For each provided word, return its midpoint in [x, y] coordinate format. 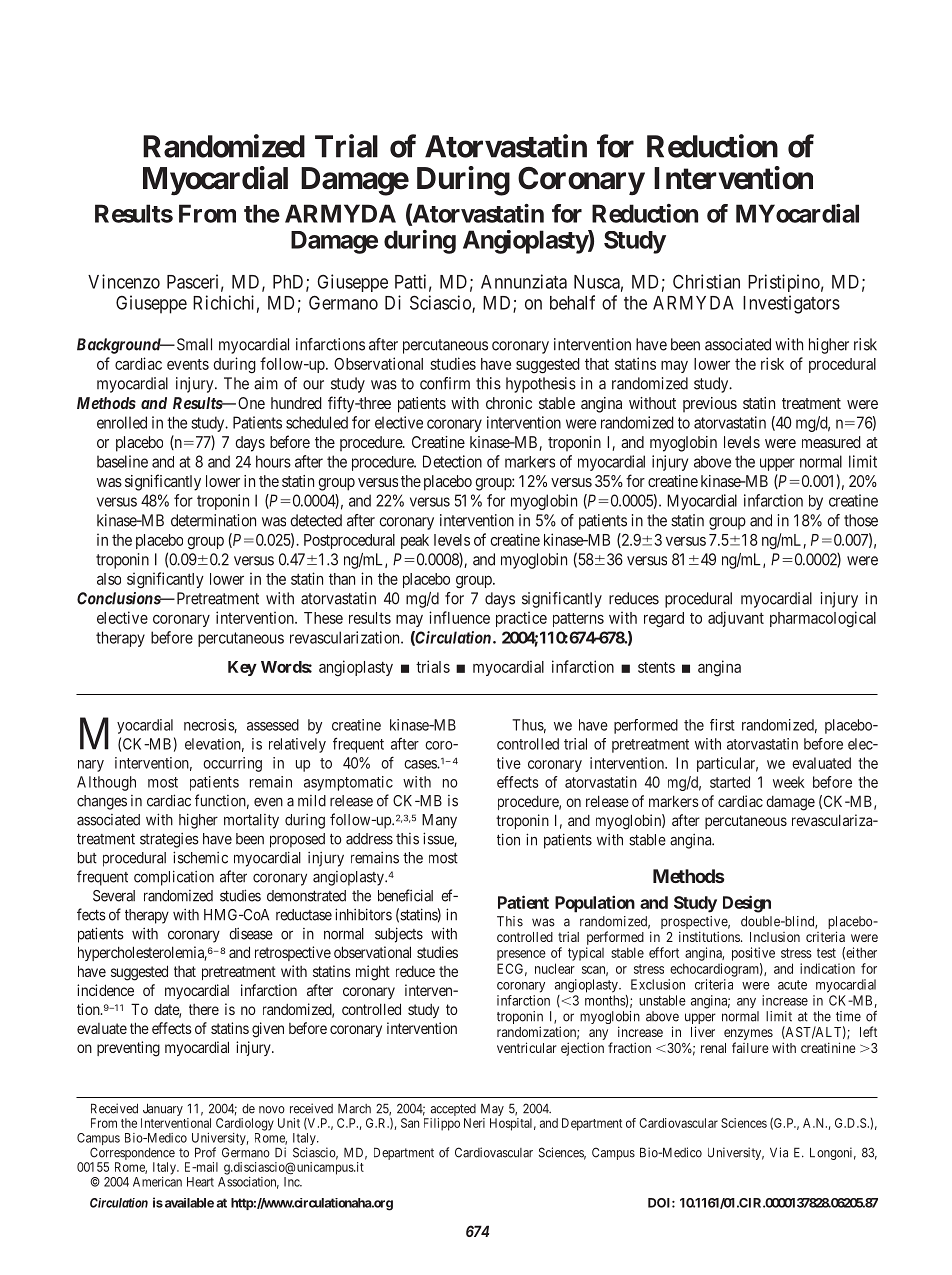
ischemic [200, 857]
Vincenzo [124, 281]
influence [459, 617]
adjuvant [736, 619]
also [109, 579]
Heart [200, 1182]
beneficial [405, 895]
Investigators [791, 304]
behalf [572, 302]
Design [747, 904]
